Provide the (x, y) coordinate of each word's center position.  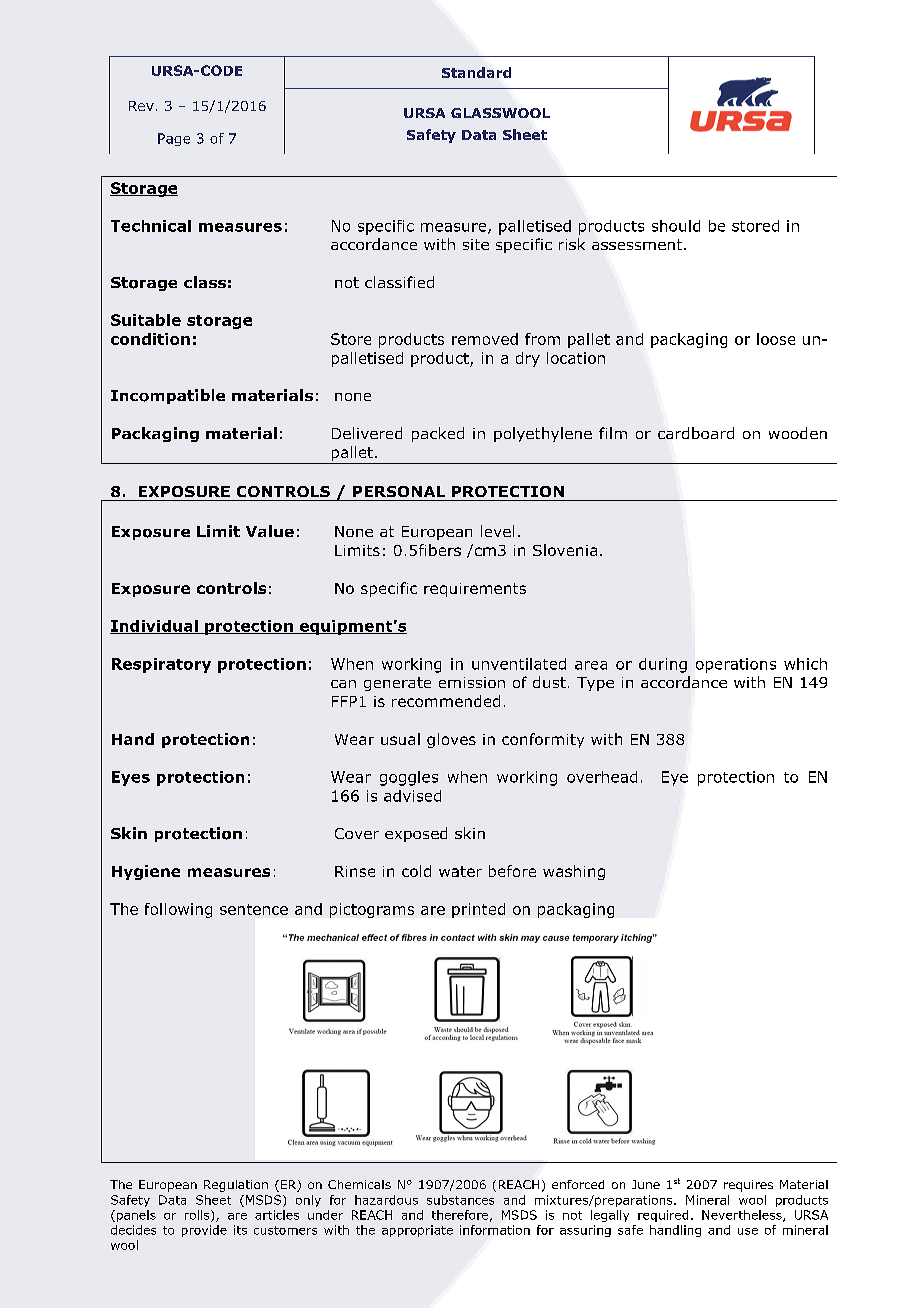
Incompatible (168, 396)
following (178, 910)
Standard (476, 72)
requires (748, 1186)
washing (574, 872)
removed (485, 339)
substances (460, 1200)
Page (174, 139)
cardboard (696, 433)
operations (736, 665)
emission (472, 682)
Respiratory (161, 665)
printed (478, 910)
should (676, 226)
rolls (198, 1216)
